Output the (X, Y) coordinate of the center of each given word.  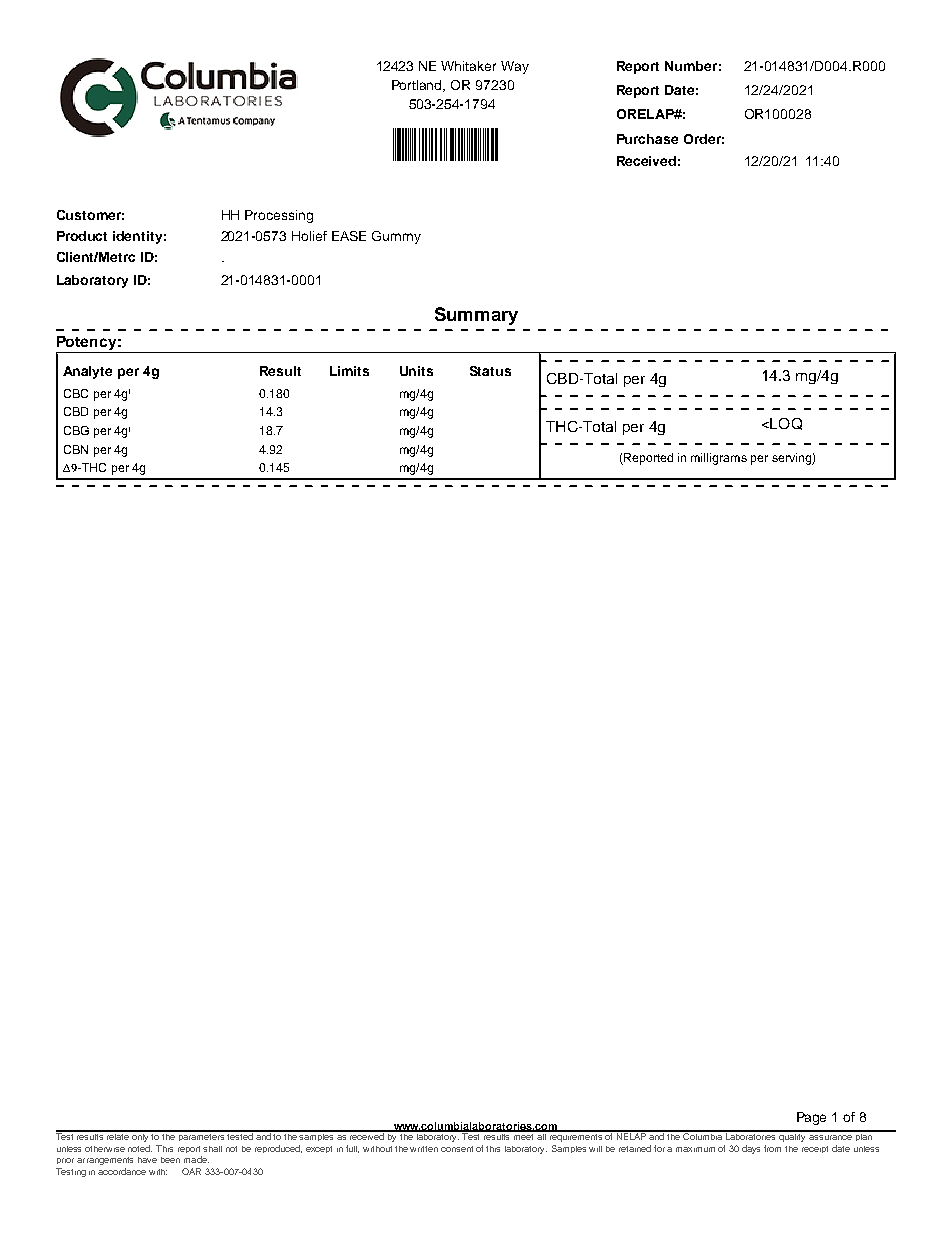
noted (140, 1148)
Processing (279, 216)
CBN (76, 449)
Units (416, 371)
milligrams (719, 459)
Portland (418, 86)
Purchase (647, 139)
